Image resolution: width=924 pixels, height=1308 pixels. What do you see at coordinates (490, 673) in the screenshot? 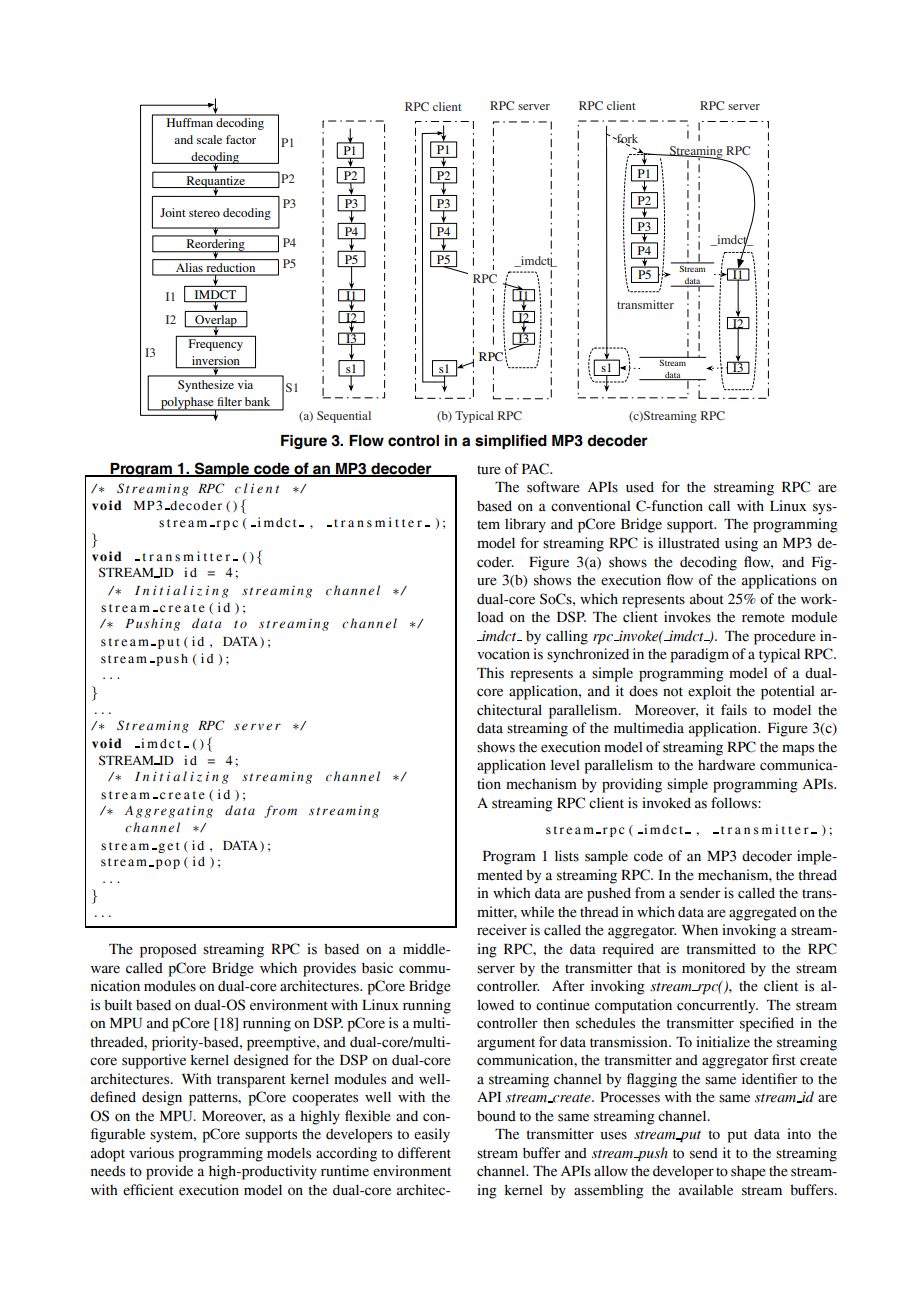
I see `This` at bounding box center [490, 673].
